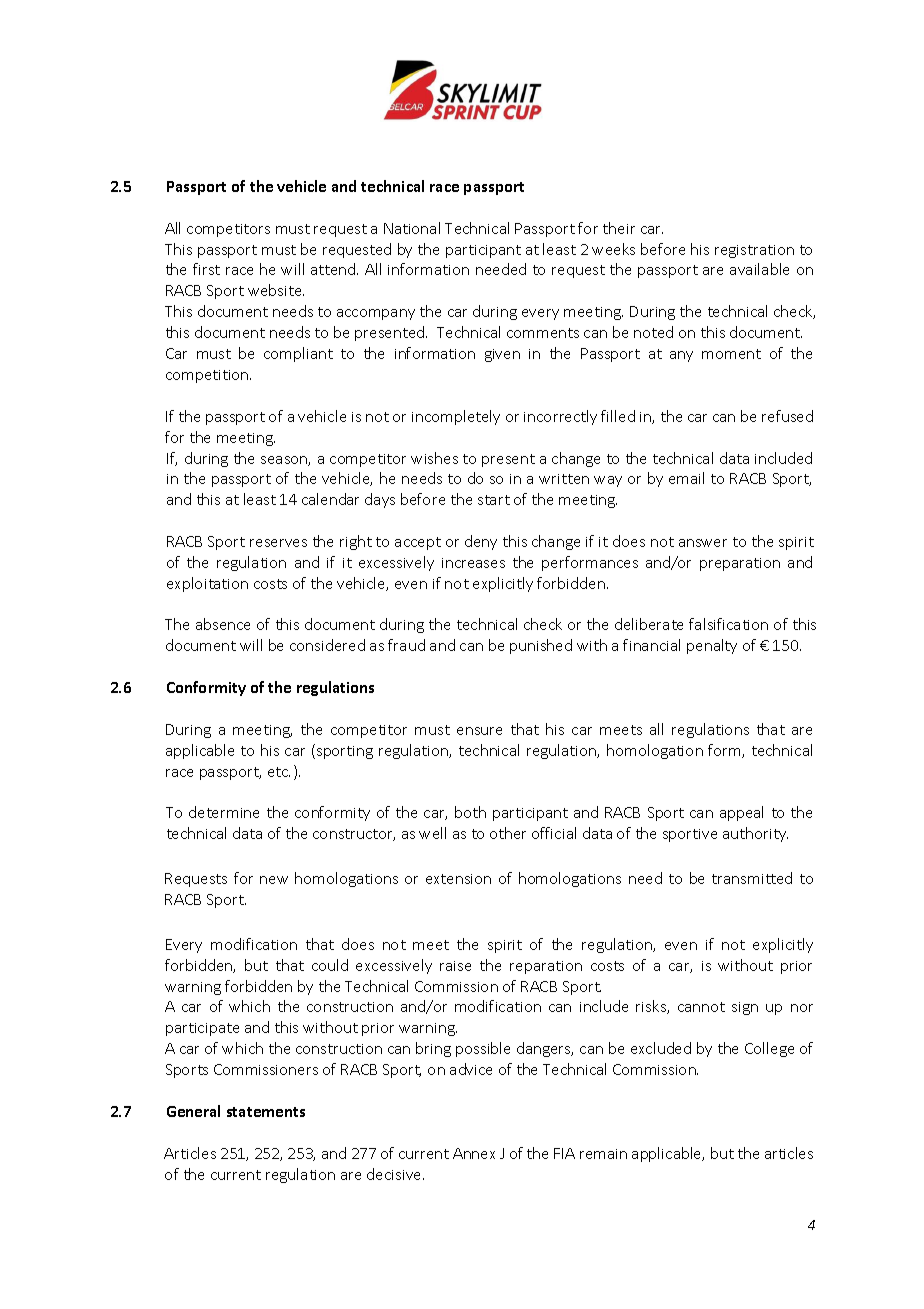  Describe the element at coordinates (456, 417) in the screenshot. I see `incompletely` at that location.
